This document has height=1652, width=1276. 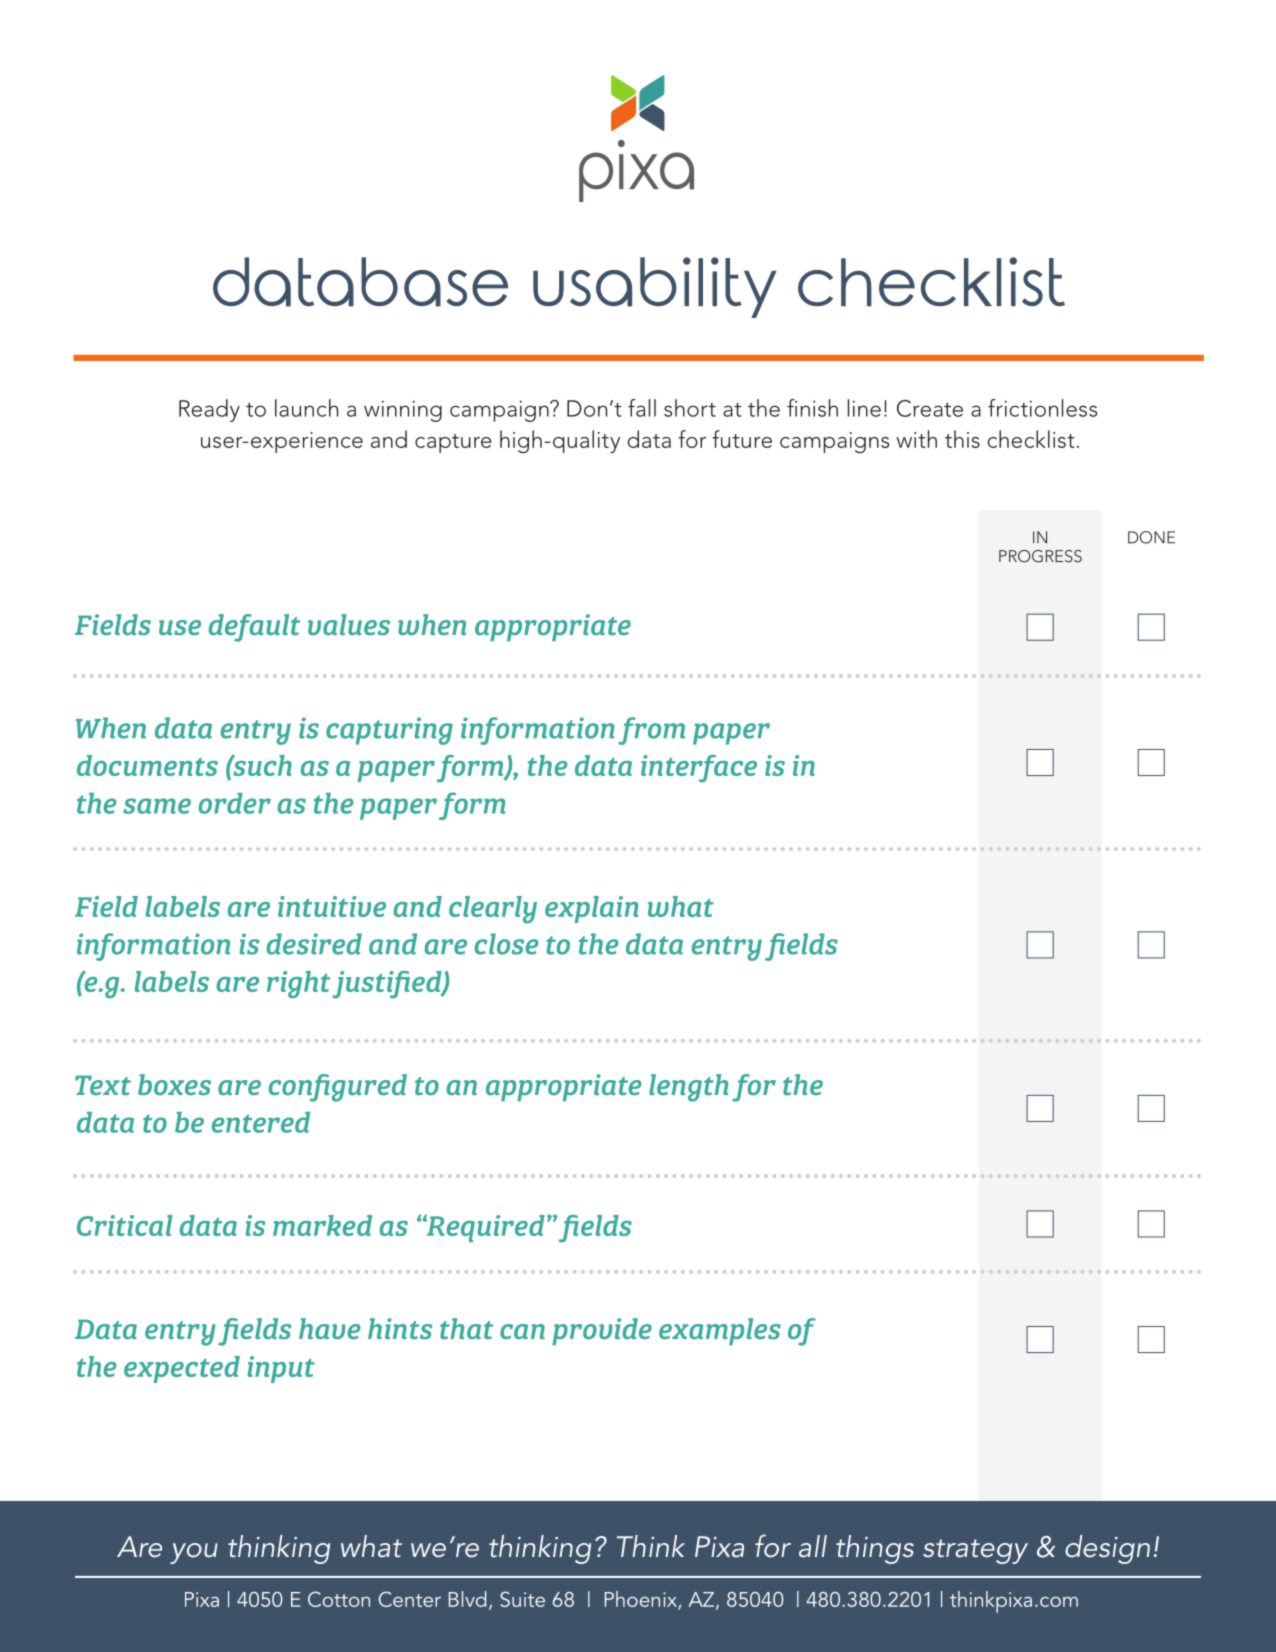 What do you see at coordinates (1042, 408) in the document?
I see `frictionless` at bounding box center [1042, 408].
